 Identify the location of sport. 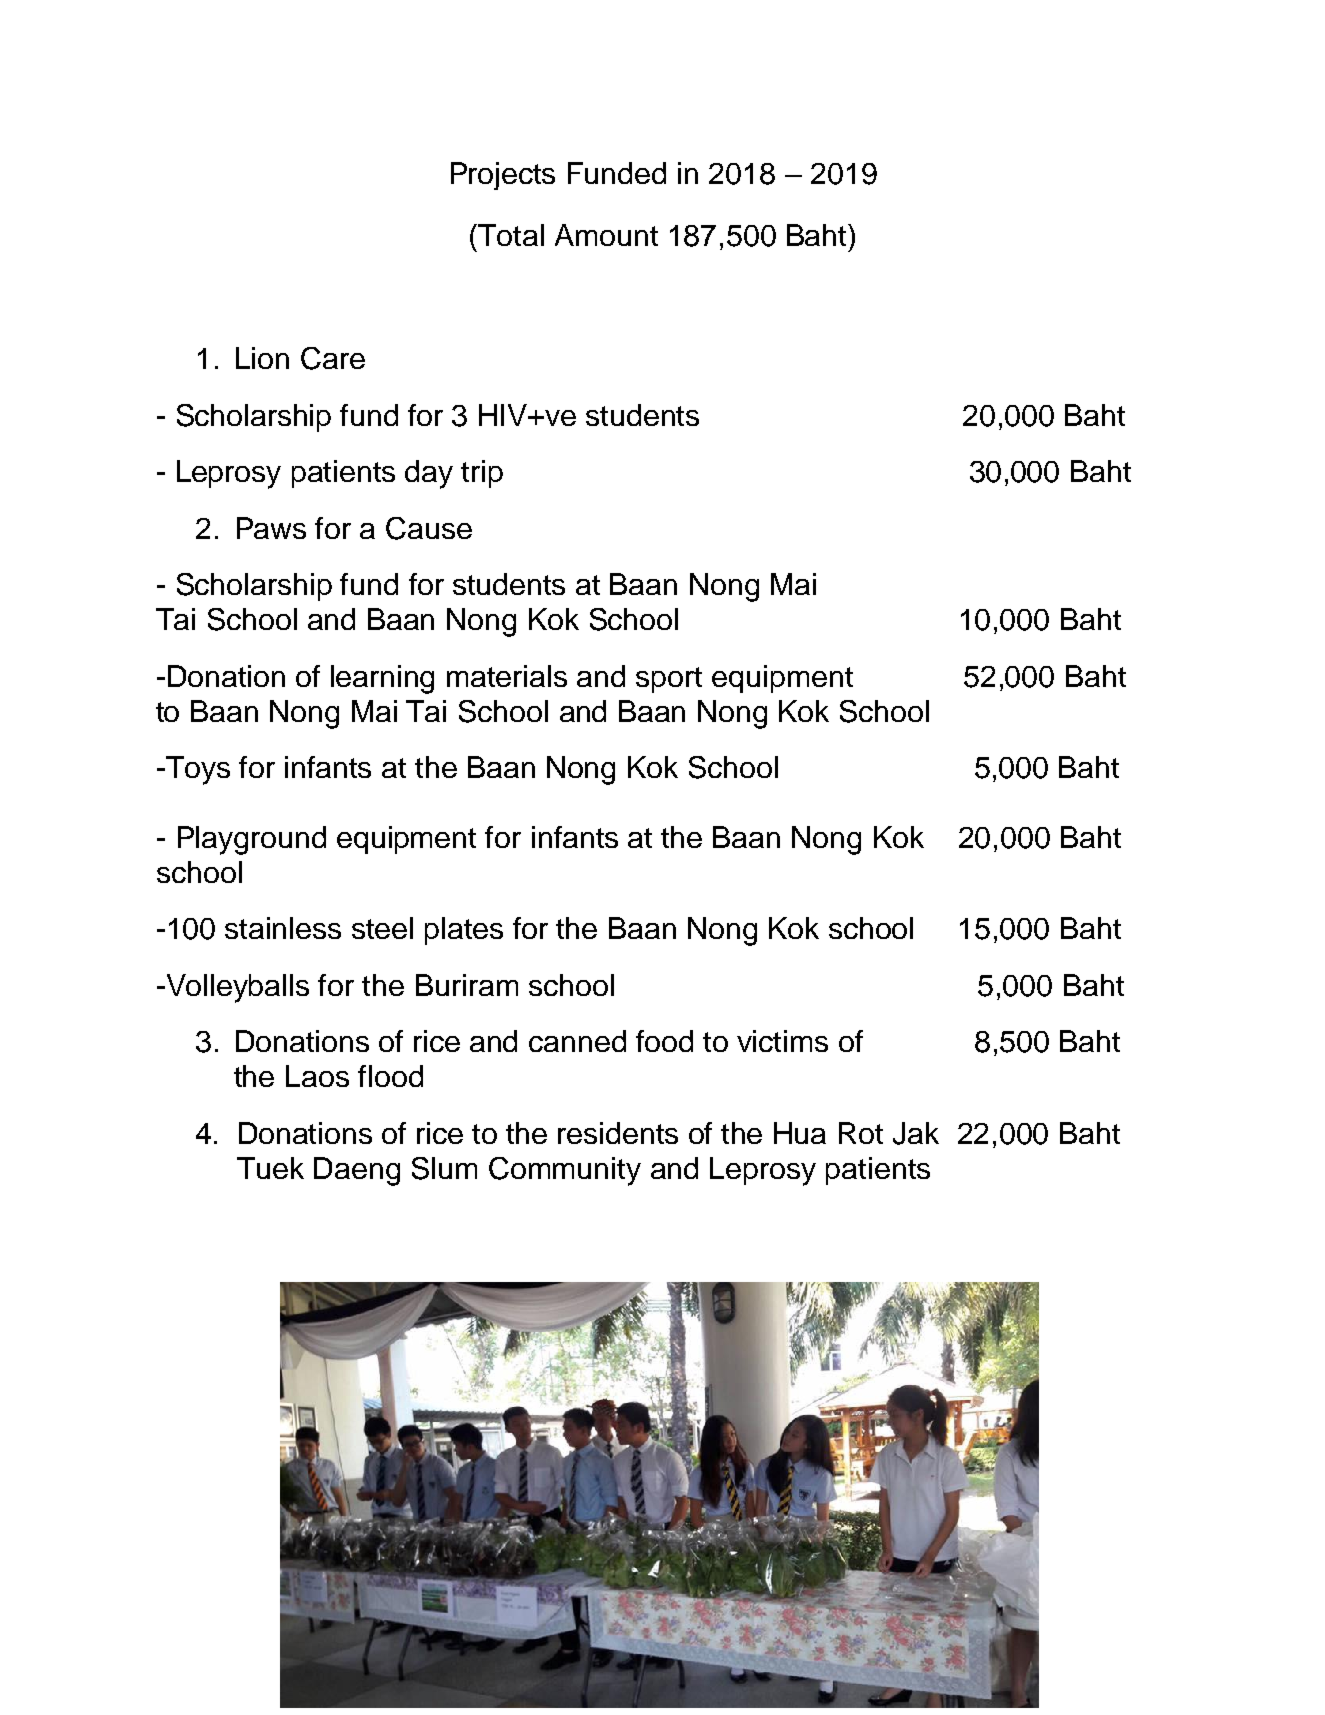
(669, 680).
